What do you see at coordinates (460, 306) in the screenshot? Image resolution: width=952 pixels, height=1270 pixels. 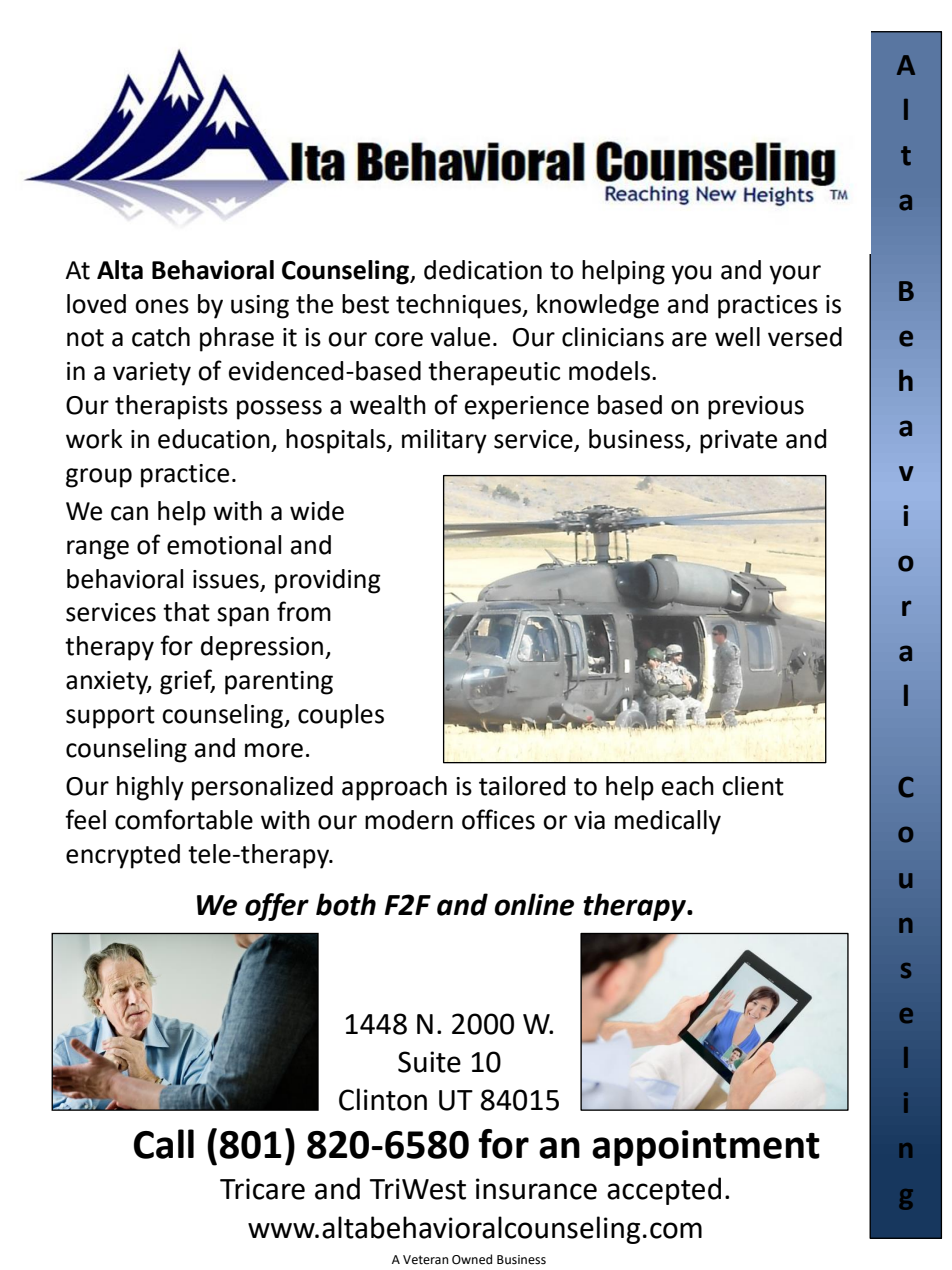 I see `techniques` at bounding box center [460, 306].
